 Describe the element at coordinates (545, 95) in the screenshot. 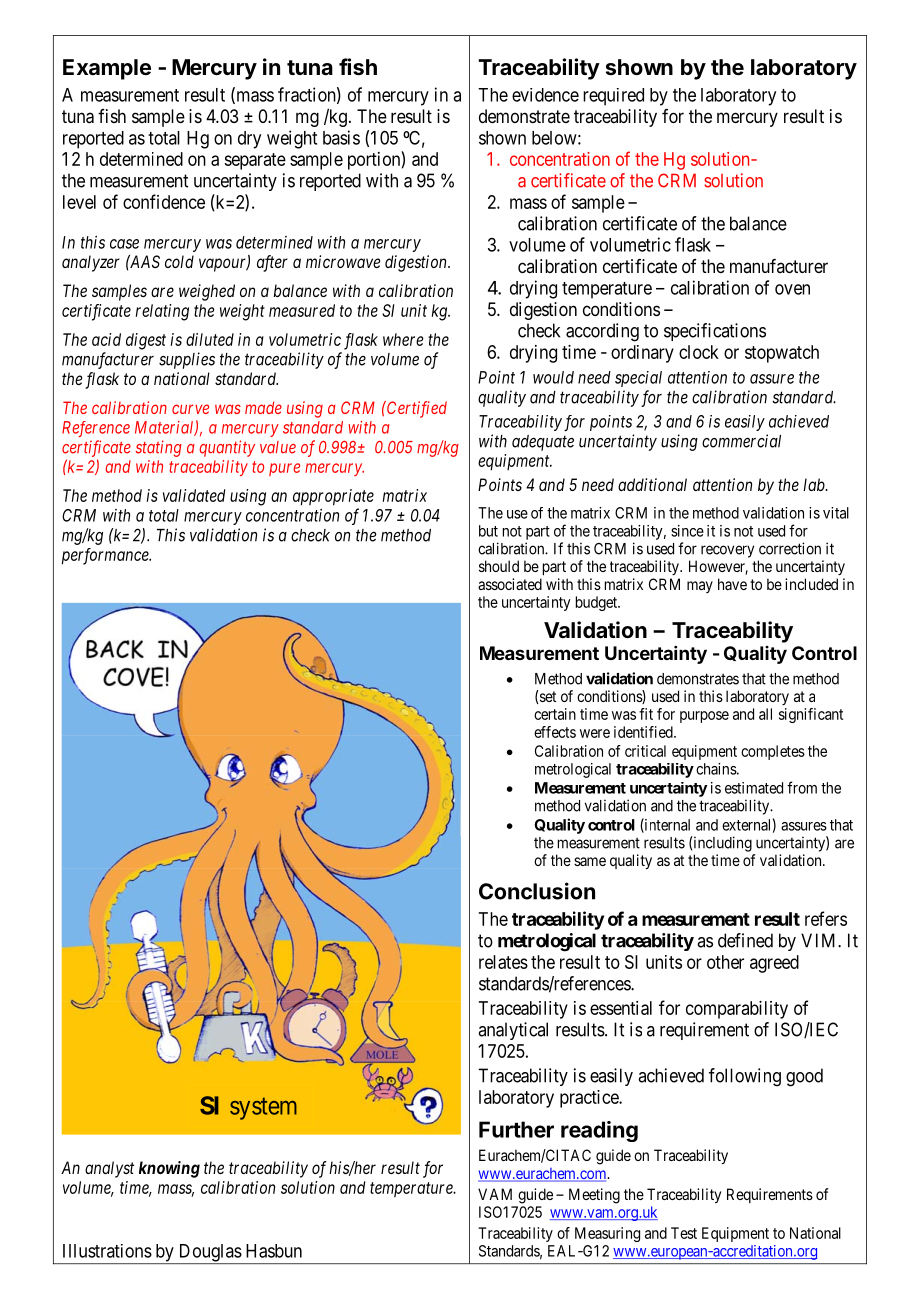

I see `evidence` at that location.
